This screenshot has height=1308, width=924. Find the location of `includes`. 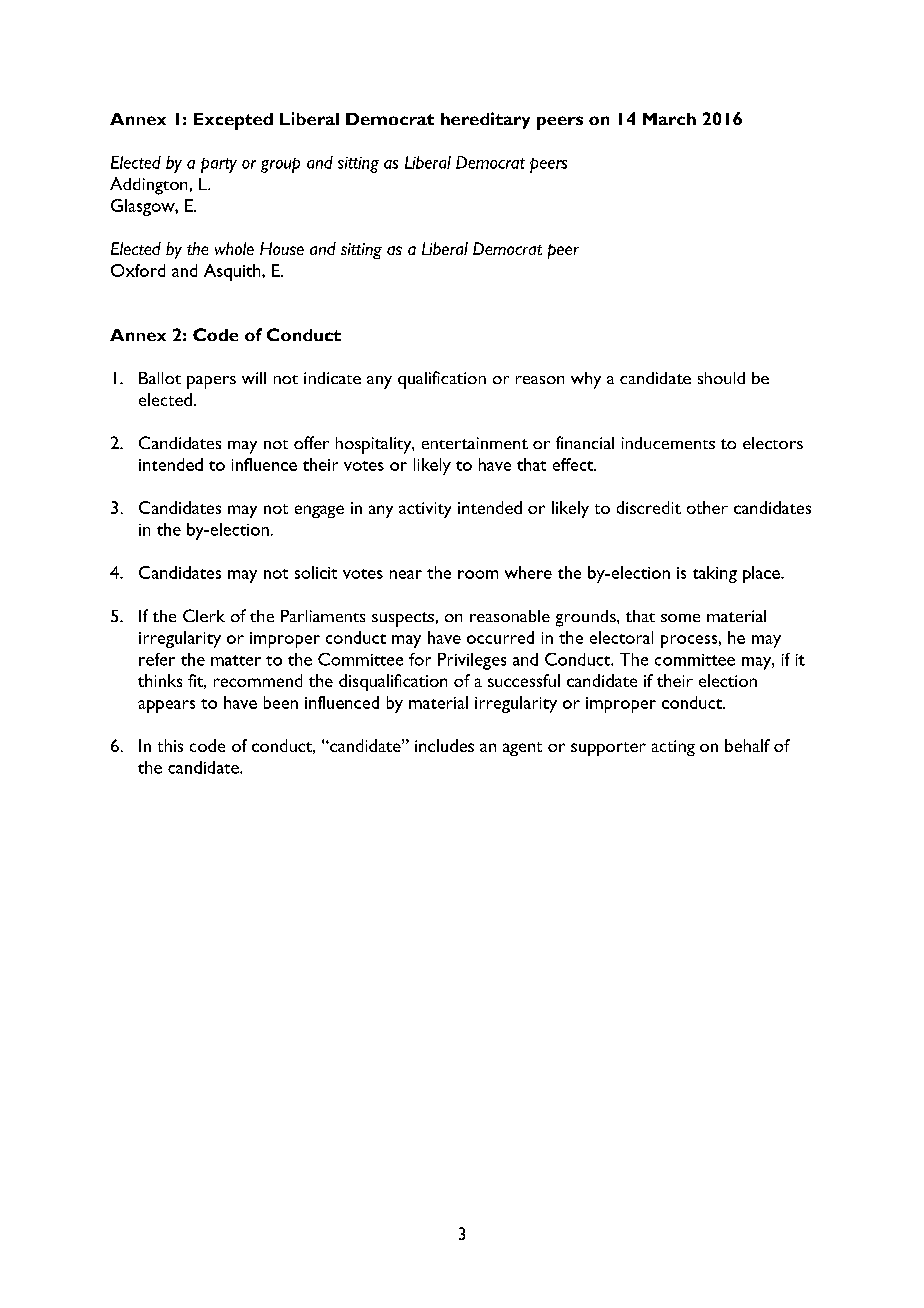

includes is located at coordinates (444, 745).
